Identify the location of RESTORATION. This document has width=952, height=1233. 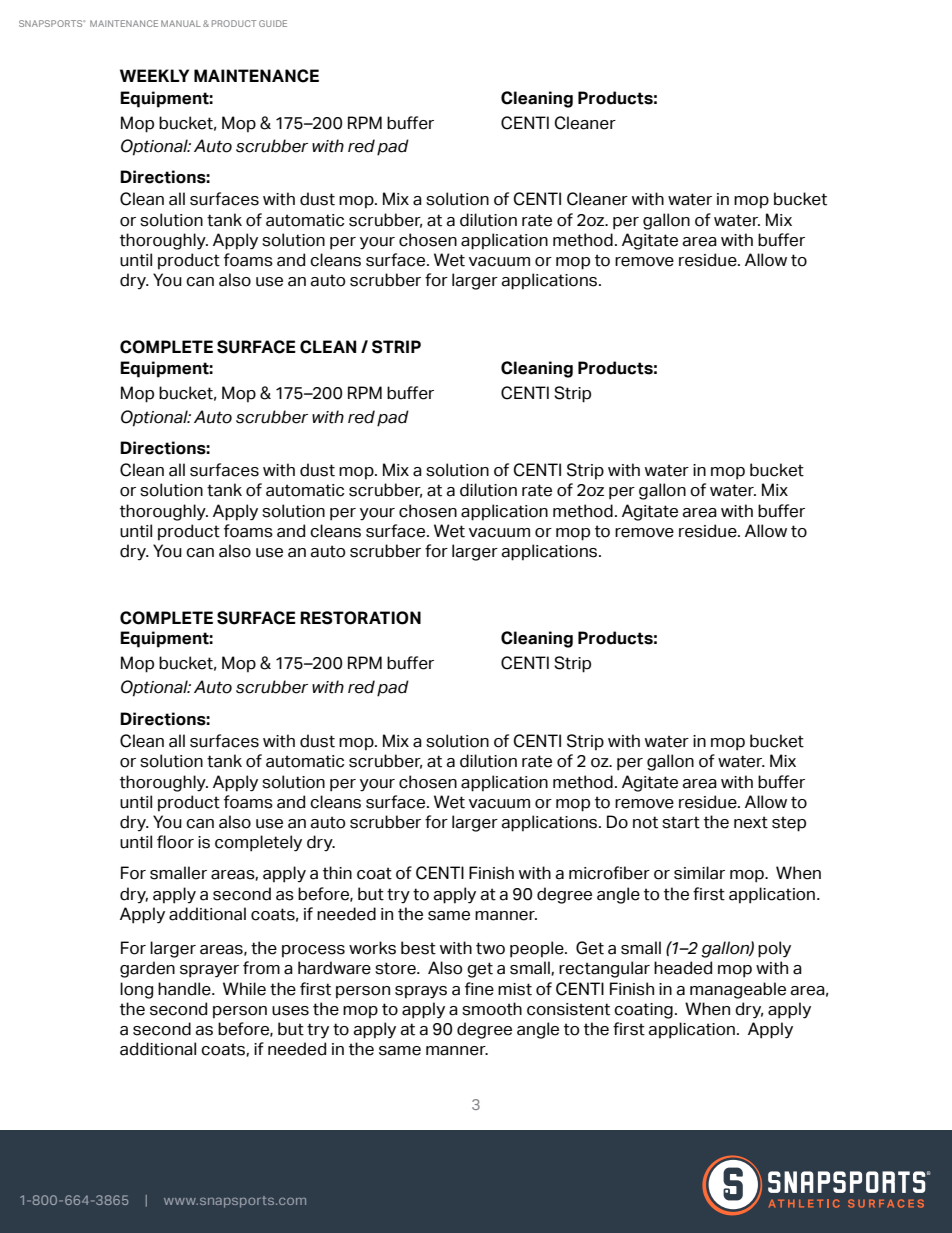
(360, 618).
